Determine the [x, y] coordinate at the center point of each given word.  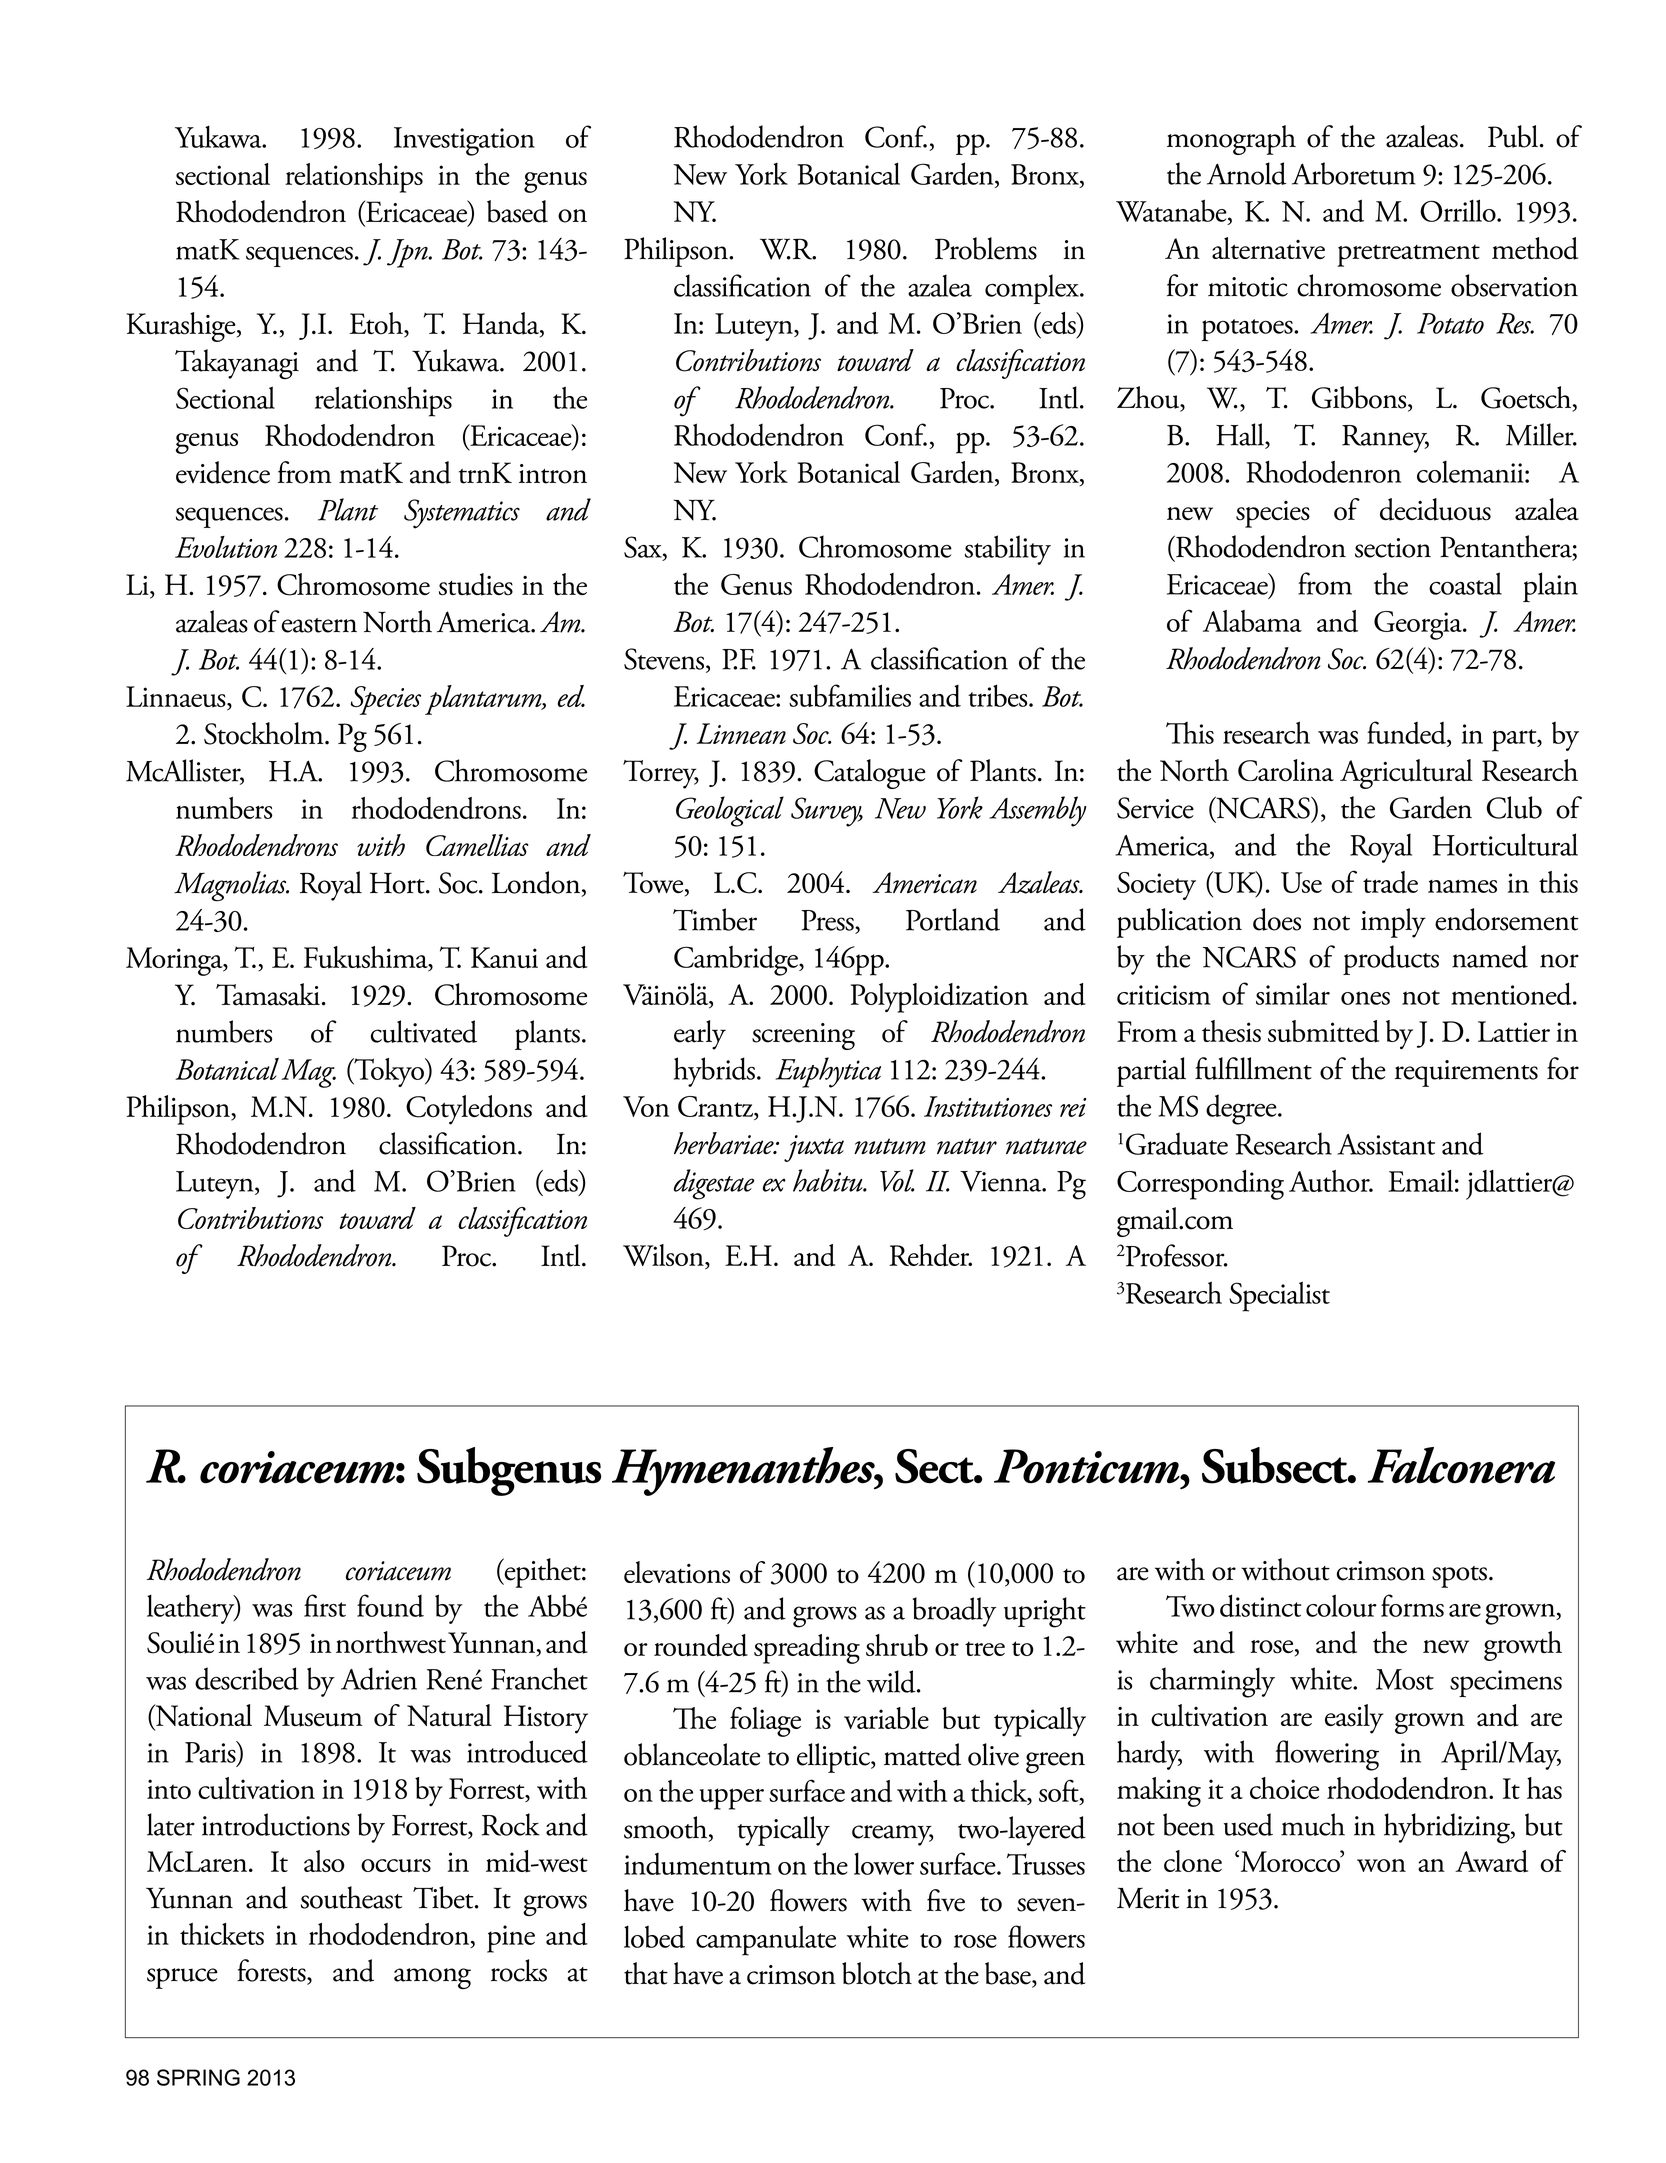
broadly [954, 1612]
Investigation [464, 141]
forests [272, 1971]
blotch [877, 1973]
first [325, 1605]
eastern [319, 625]
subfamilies [850, 695]
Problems [986, 248]
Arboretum [1354, 173]
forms [1412, 1605]
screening [803, 1036]
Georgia [1419, 625]
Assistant [1386, 1144]
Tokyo [389, 1072]
